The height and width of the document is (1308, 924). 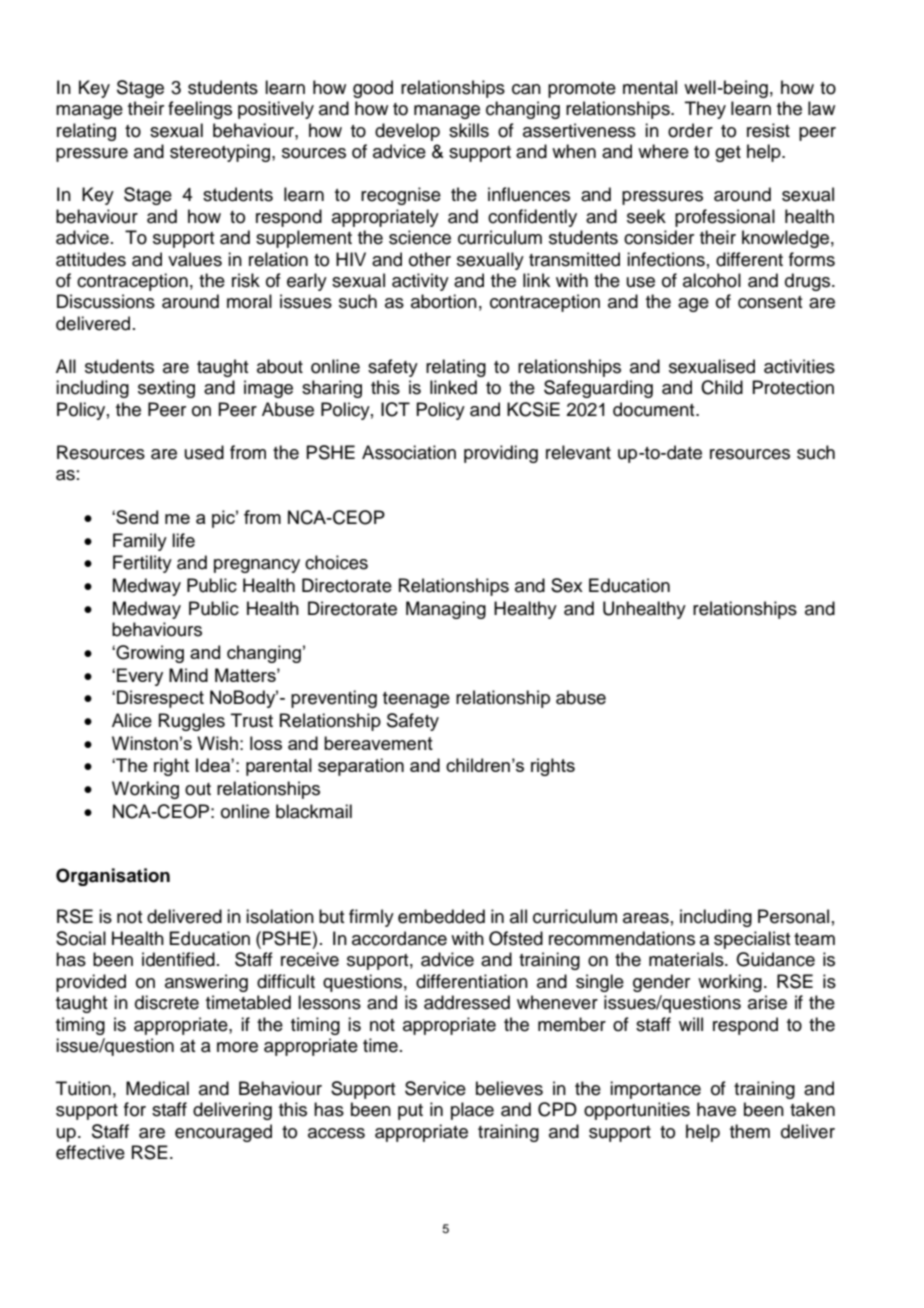 I want to click on have, so click(x=716, y=1109).
